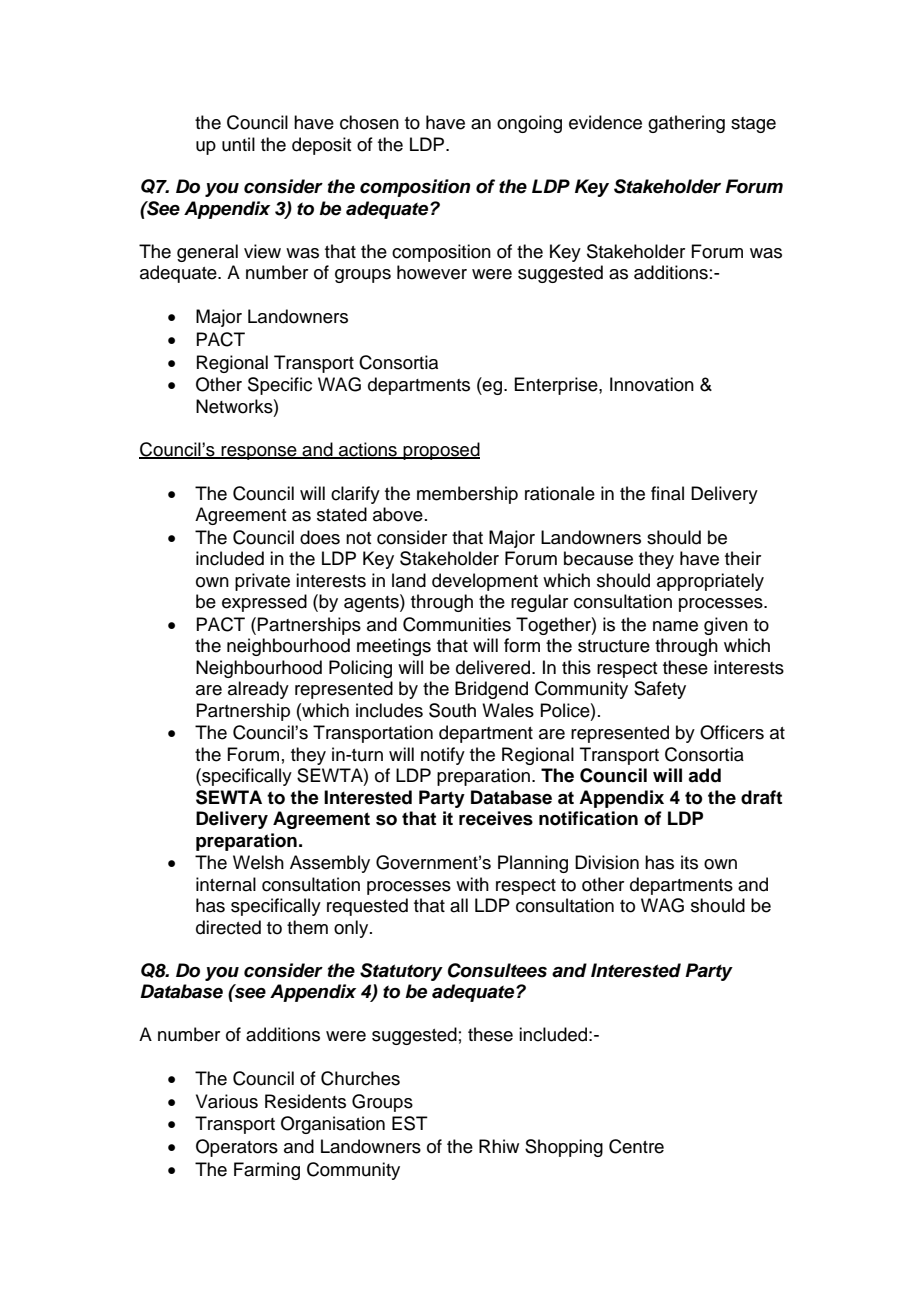  I want to click on its, so click(689, 862).
